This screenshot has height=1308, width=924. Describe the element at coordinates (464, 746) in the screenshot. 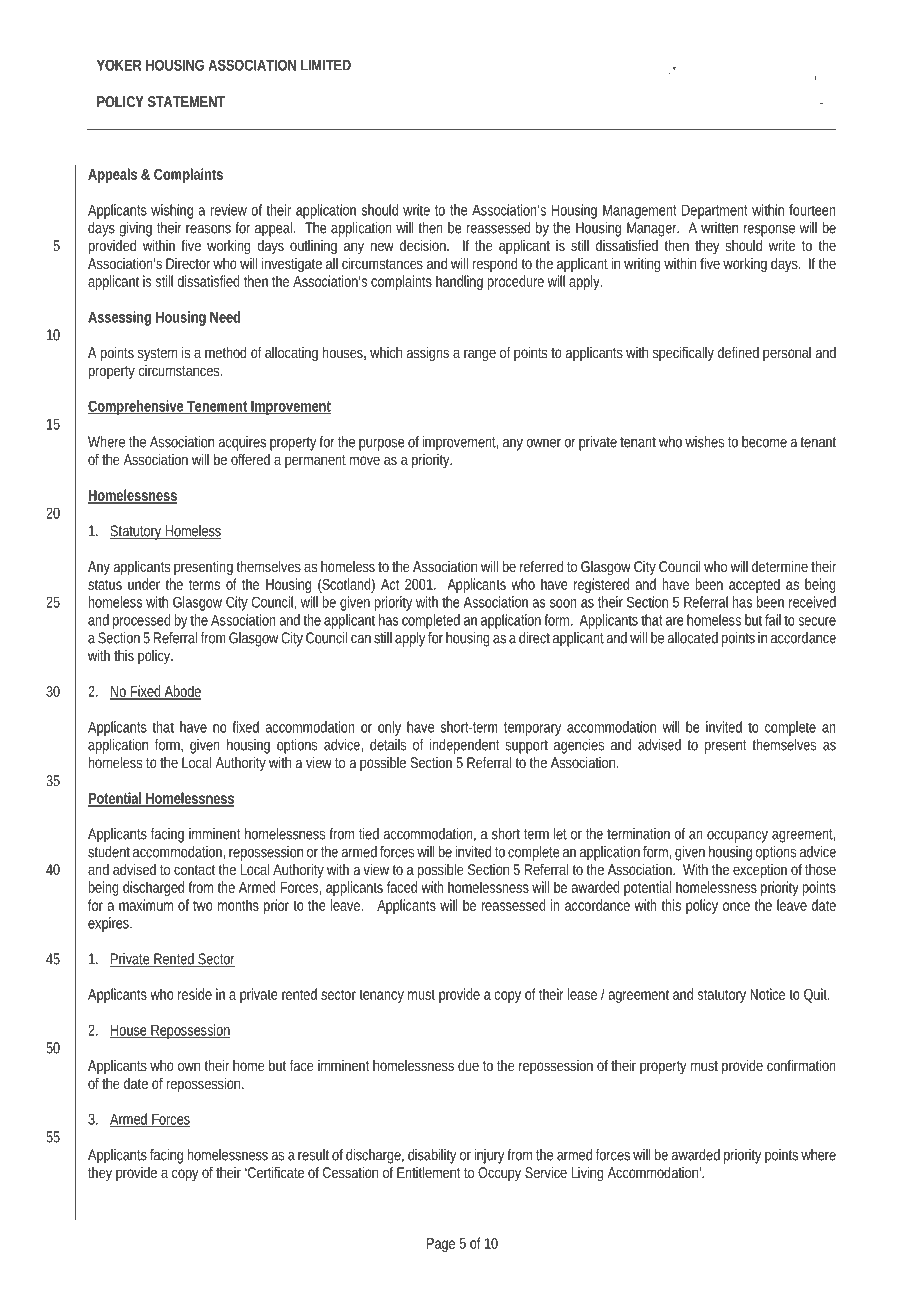

I see `independent` at that location.
